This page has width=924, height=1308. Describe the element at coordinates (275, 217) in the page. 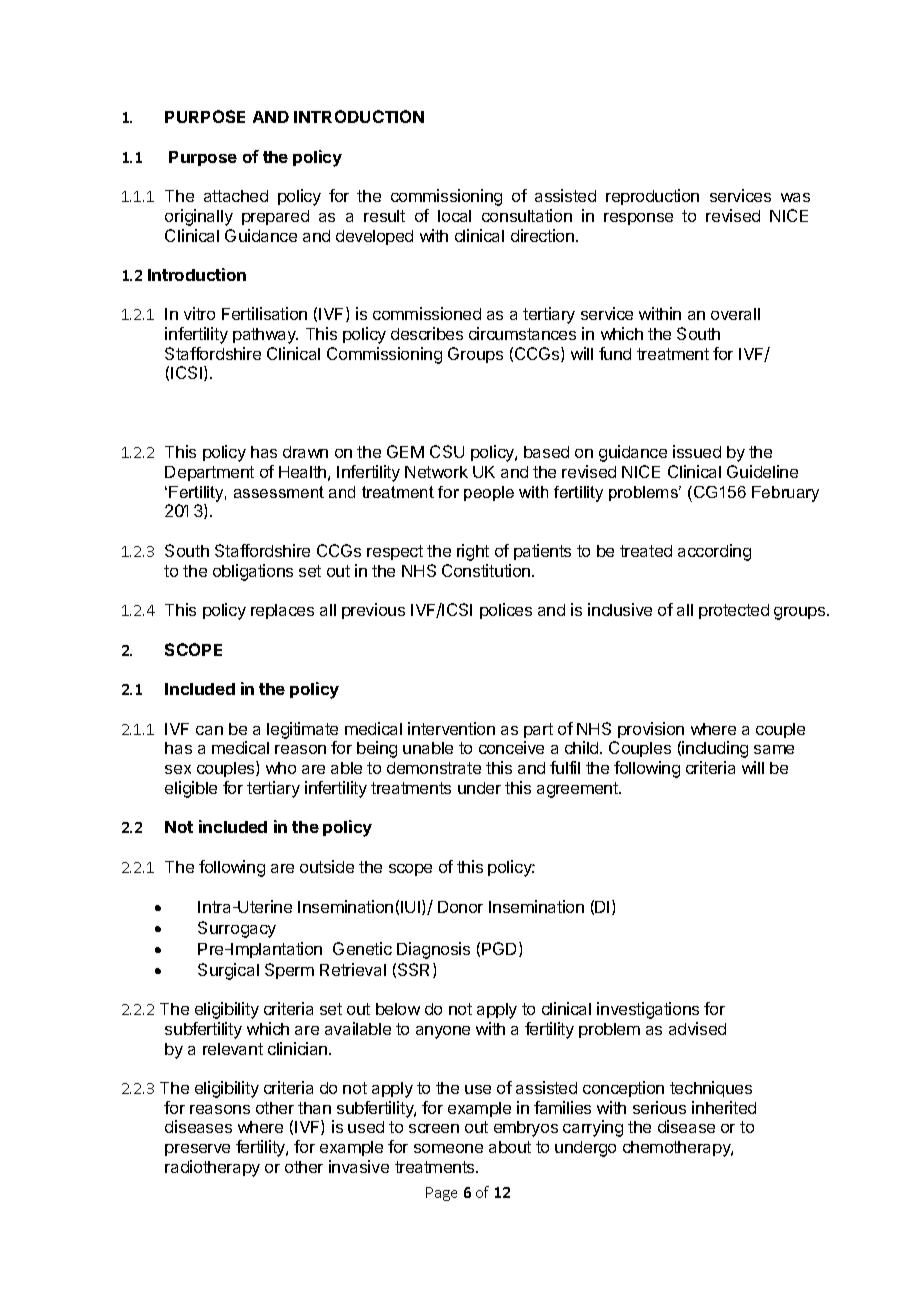

I see `prepared` at that location.
